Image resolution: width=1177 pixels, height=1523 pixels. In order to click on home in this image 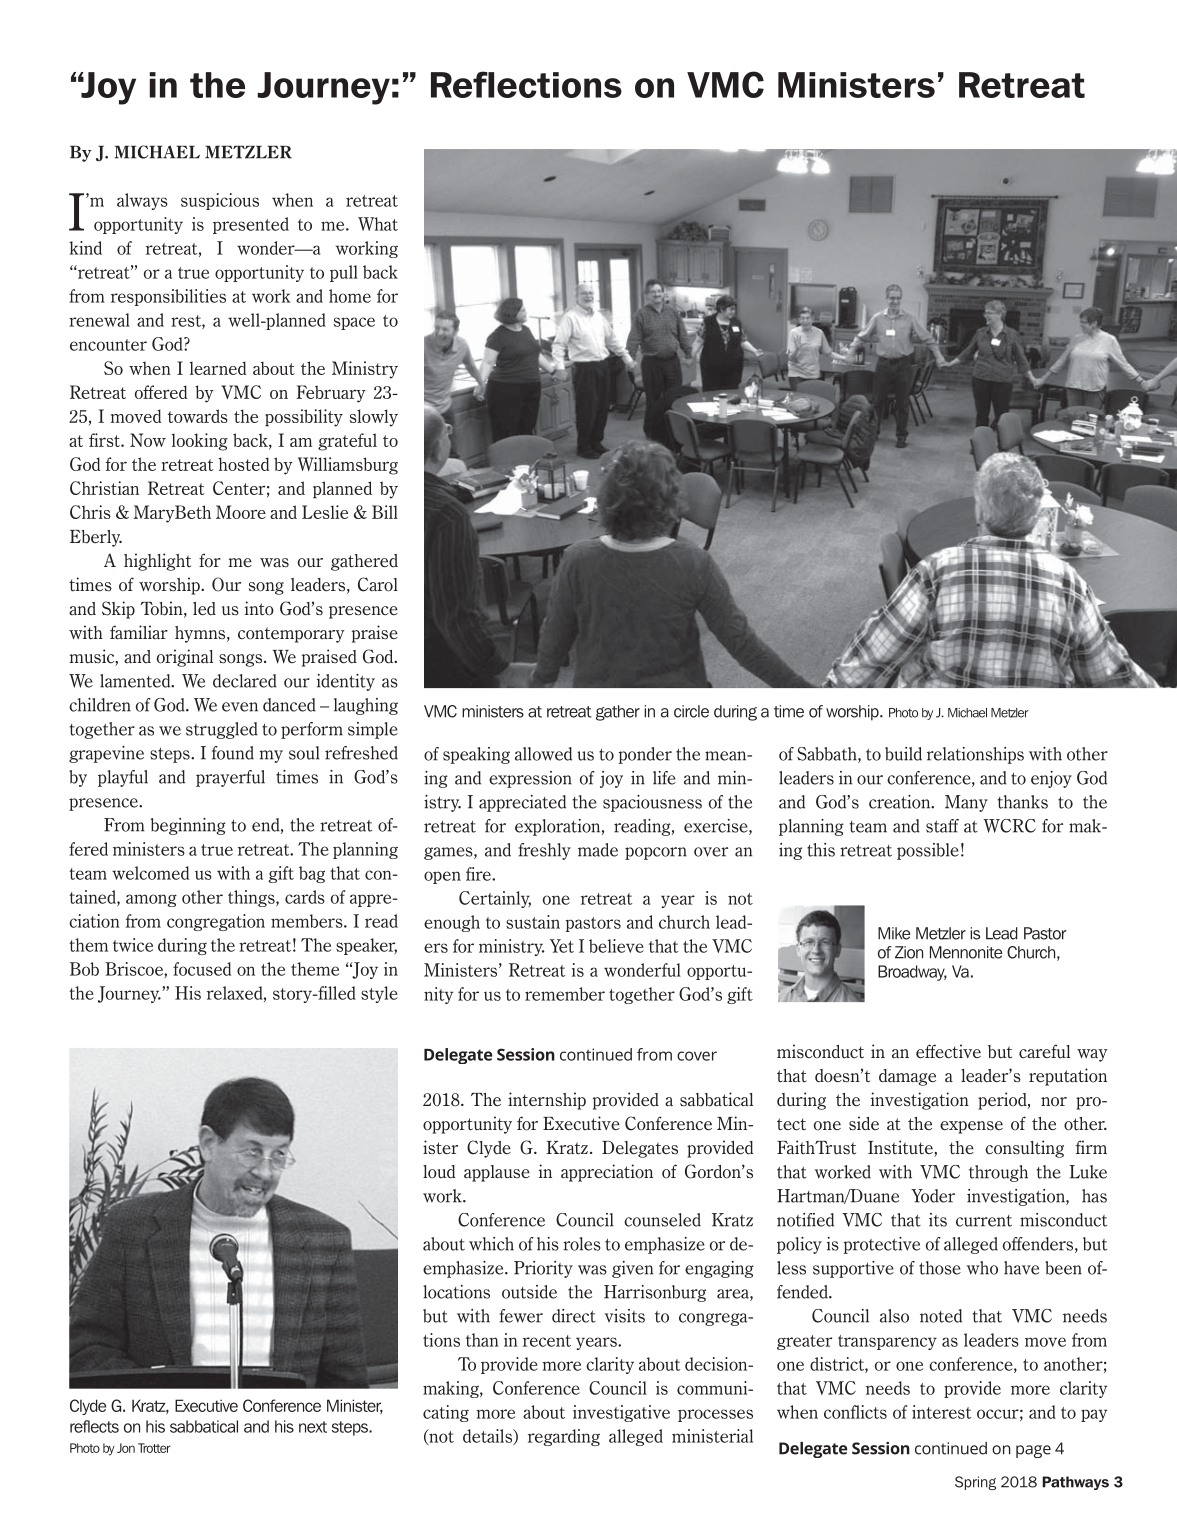, I will do `click(350, 296)`.
